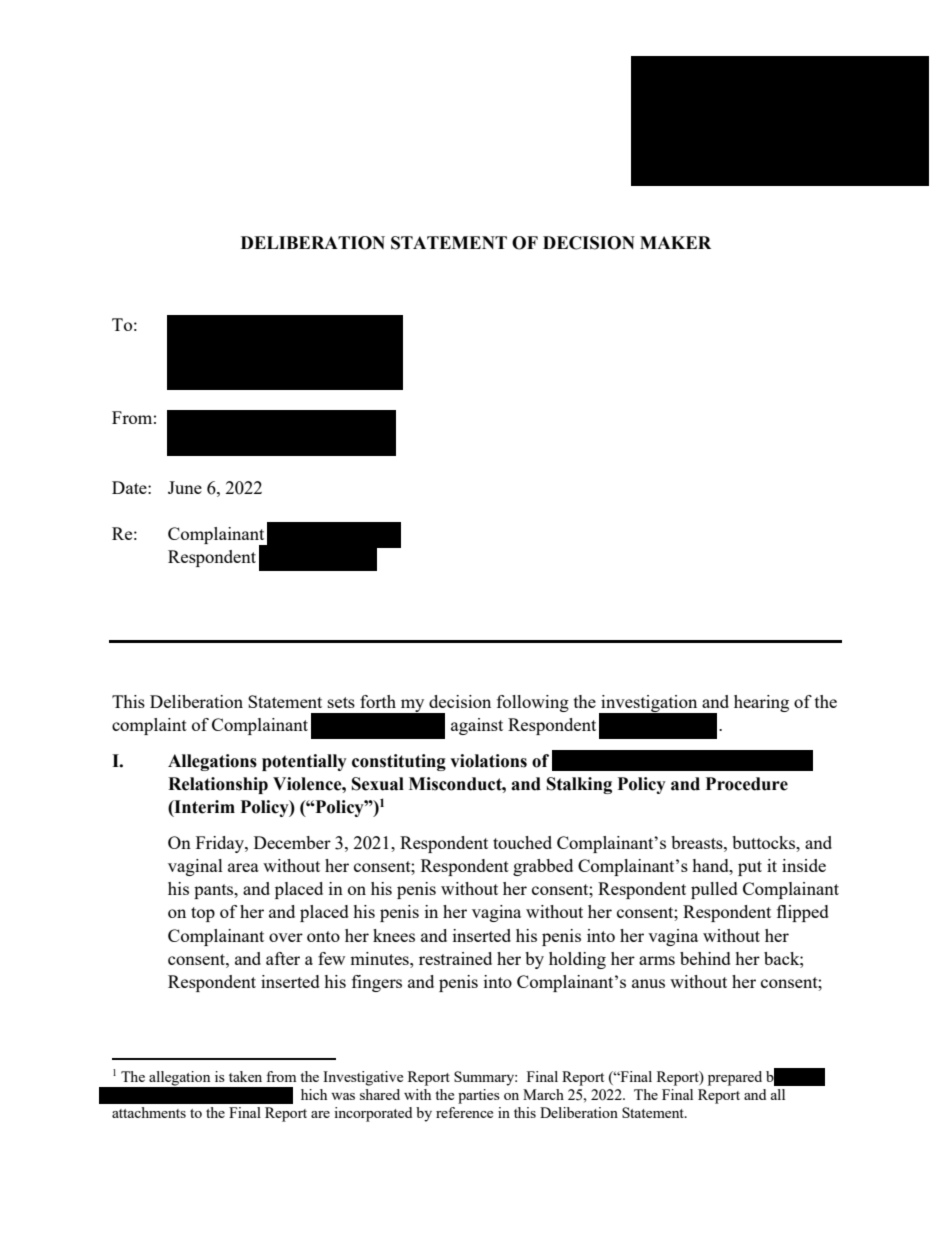 Image resolution: width=952 pixels, height=1233 pixels. I want to click on parties, so click(479, 1096).
